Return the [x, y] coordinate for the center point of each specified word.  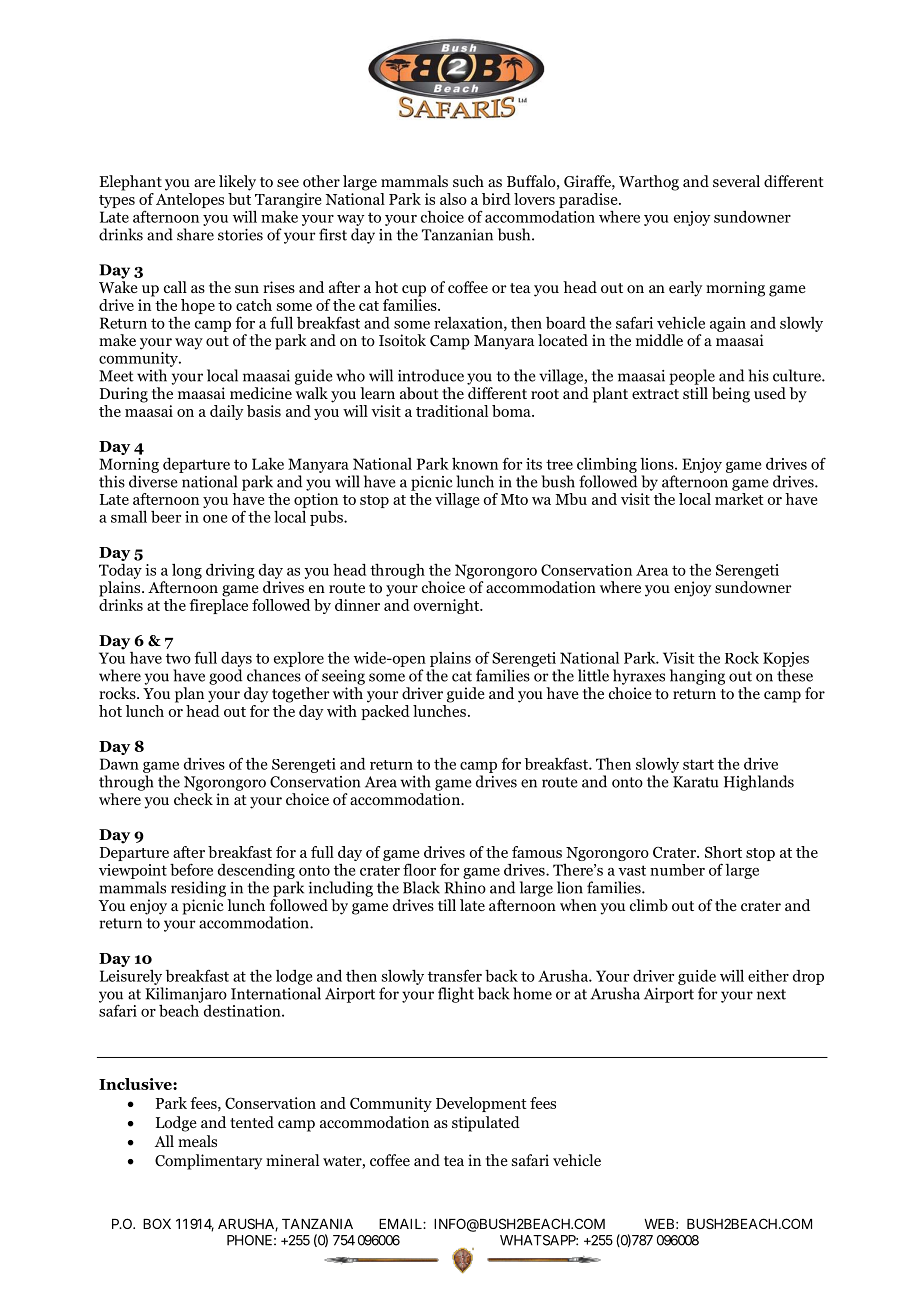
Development [481, 1104]
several [736, 181]
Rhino [465, 887]
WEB [659, 1224]
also [453, 199]
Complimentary [208, 1162]
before [191, 869]
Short [723, 852]
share [195, 234]
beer [166, 516]
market [739, 499]
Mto [514, 499]
